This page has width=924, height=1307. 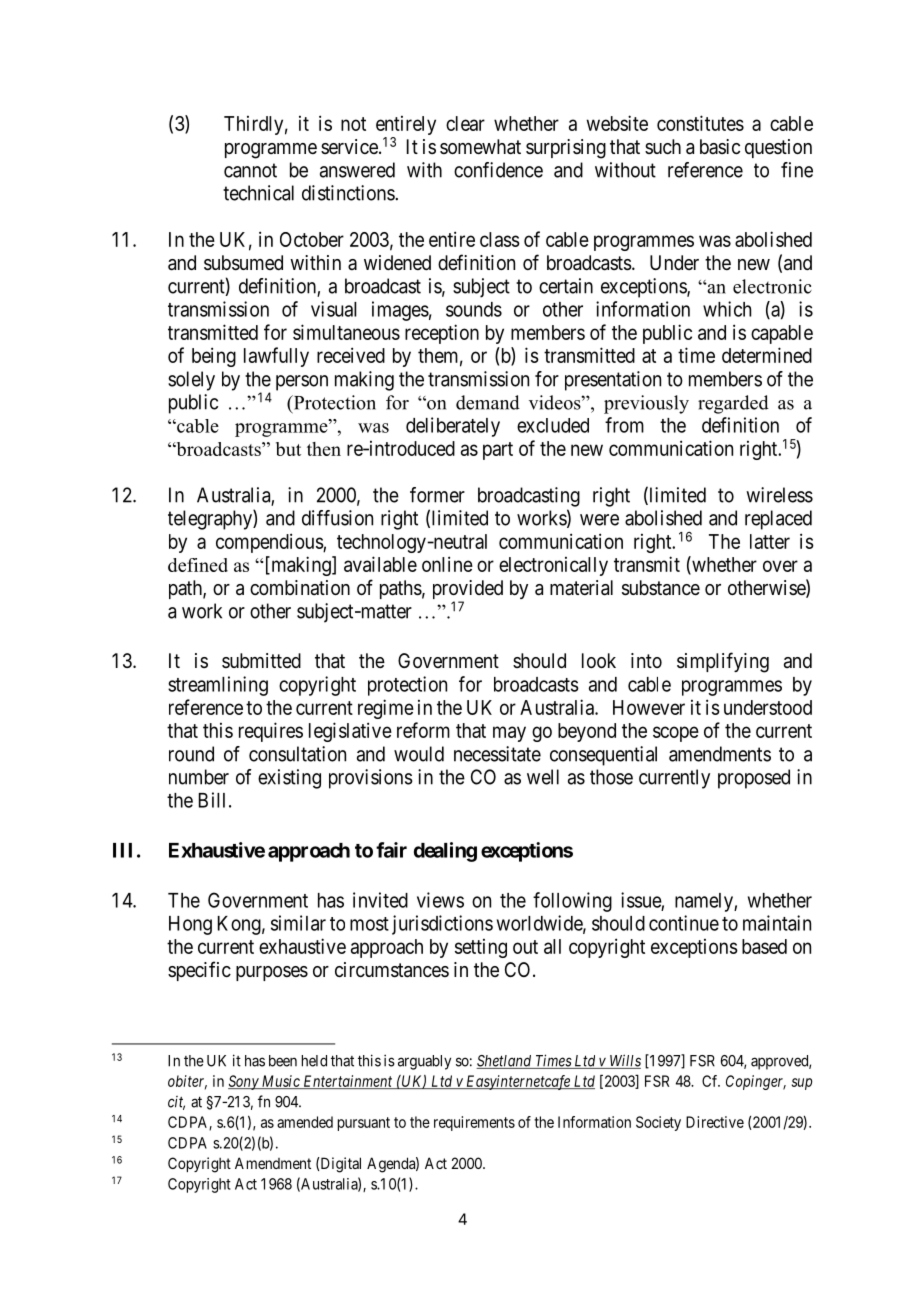 What do you see at coordinates (488, 402) in the page?
I see `demand` at bounding box center [488, 402].
